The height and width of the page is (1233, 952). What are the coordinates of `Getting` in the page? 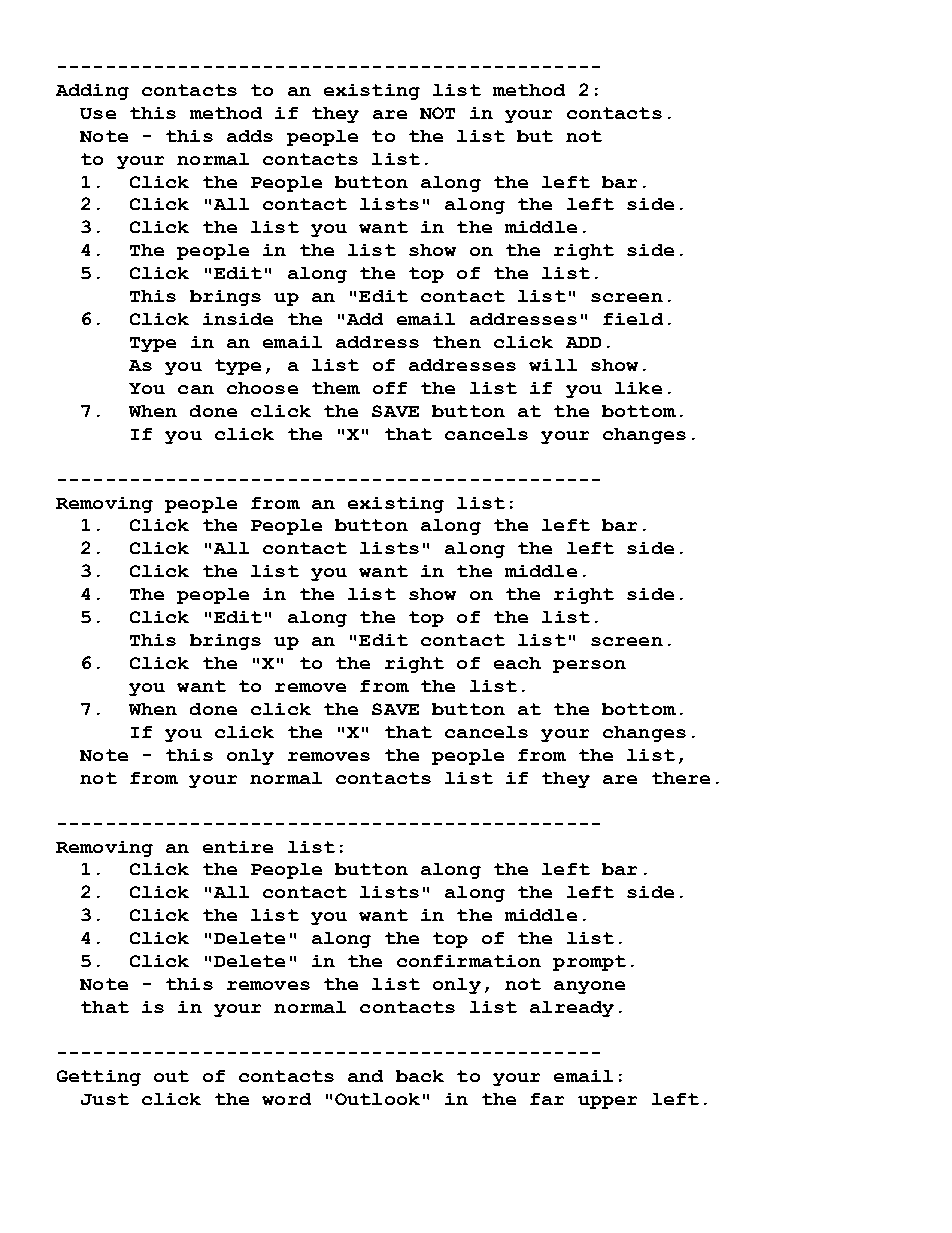 It's located at (99, 1078).
